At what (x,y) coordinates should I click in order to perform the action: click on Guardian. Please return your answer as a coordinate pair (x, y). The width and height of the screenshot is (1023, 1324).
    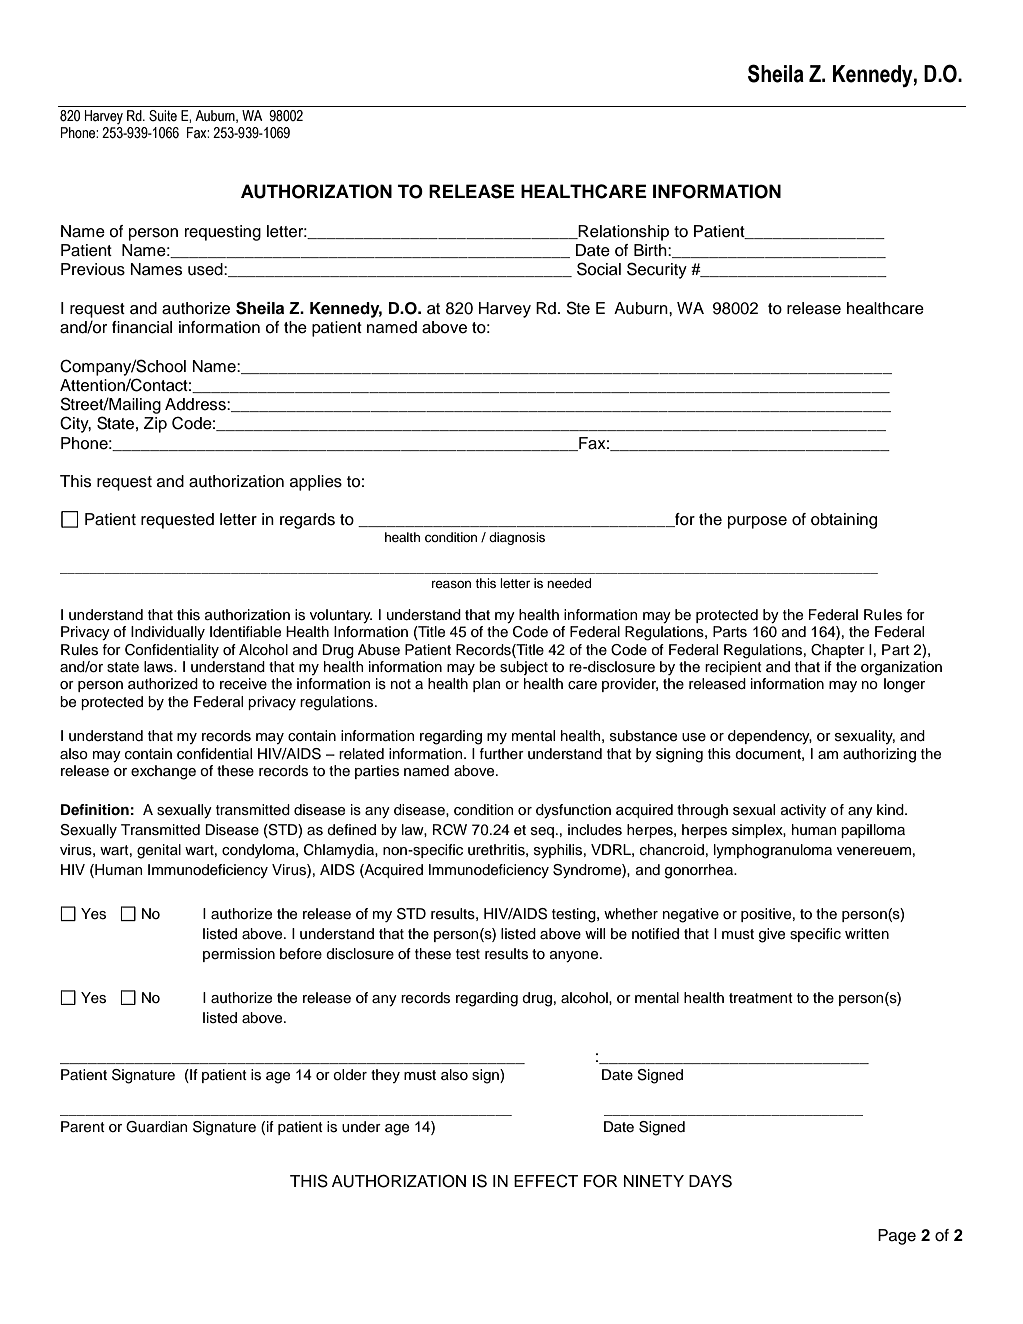
    Looking at the image, I should click on (156, 1127).
